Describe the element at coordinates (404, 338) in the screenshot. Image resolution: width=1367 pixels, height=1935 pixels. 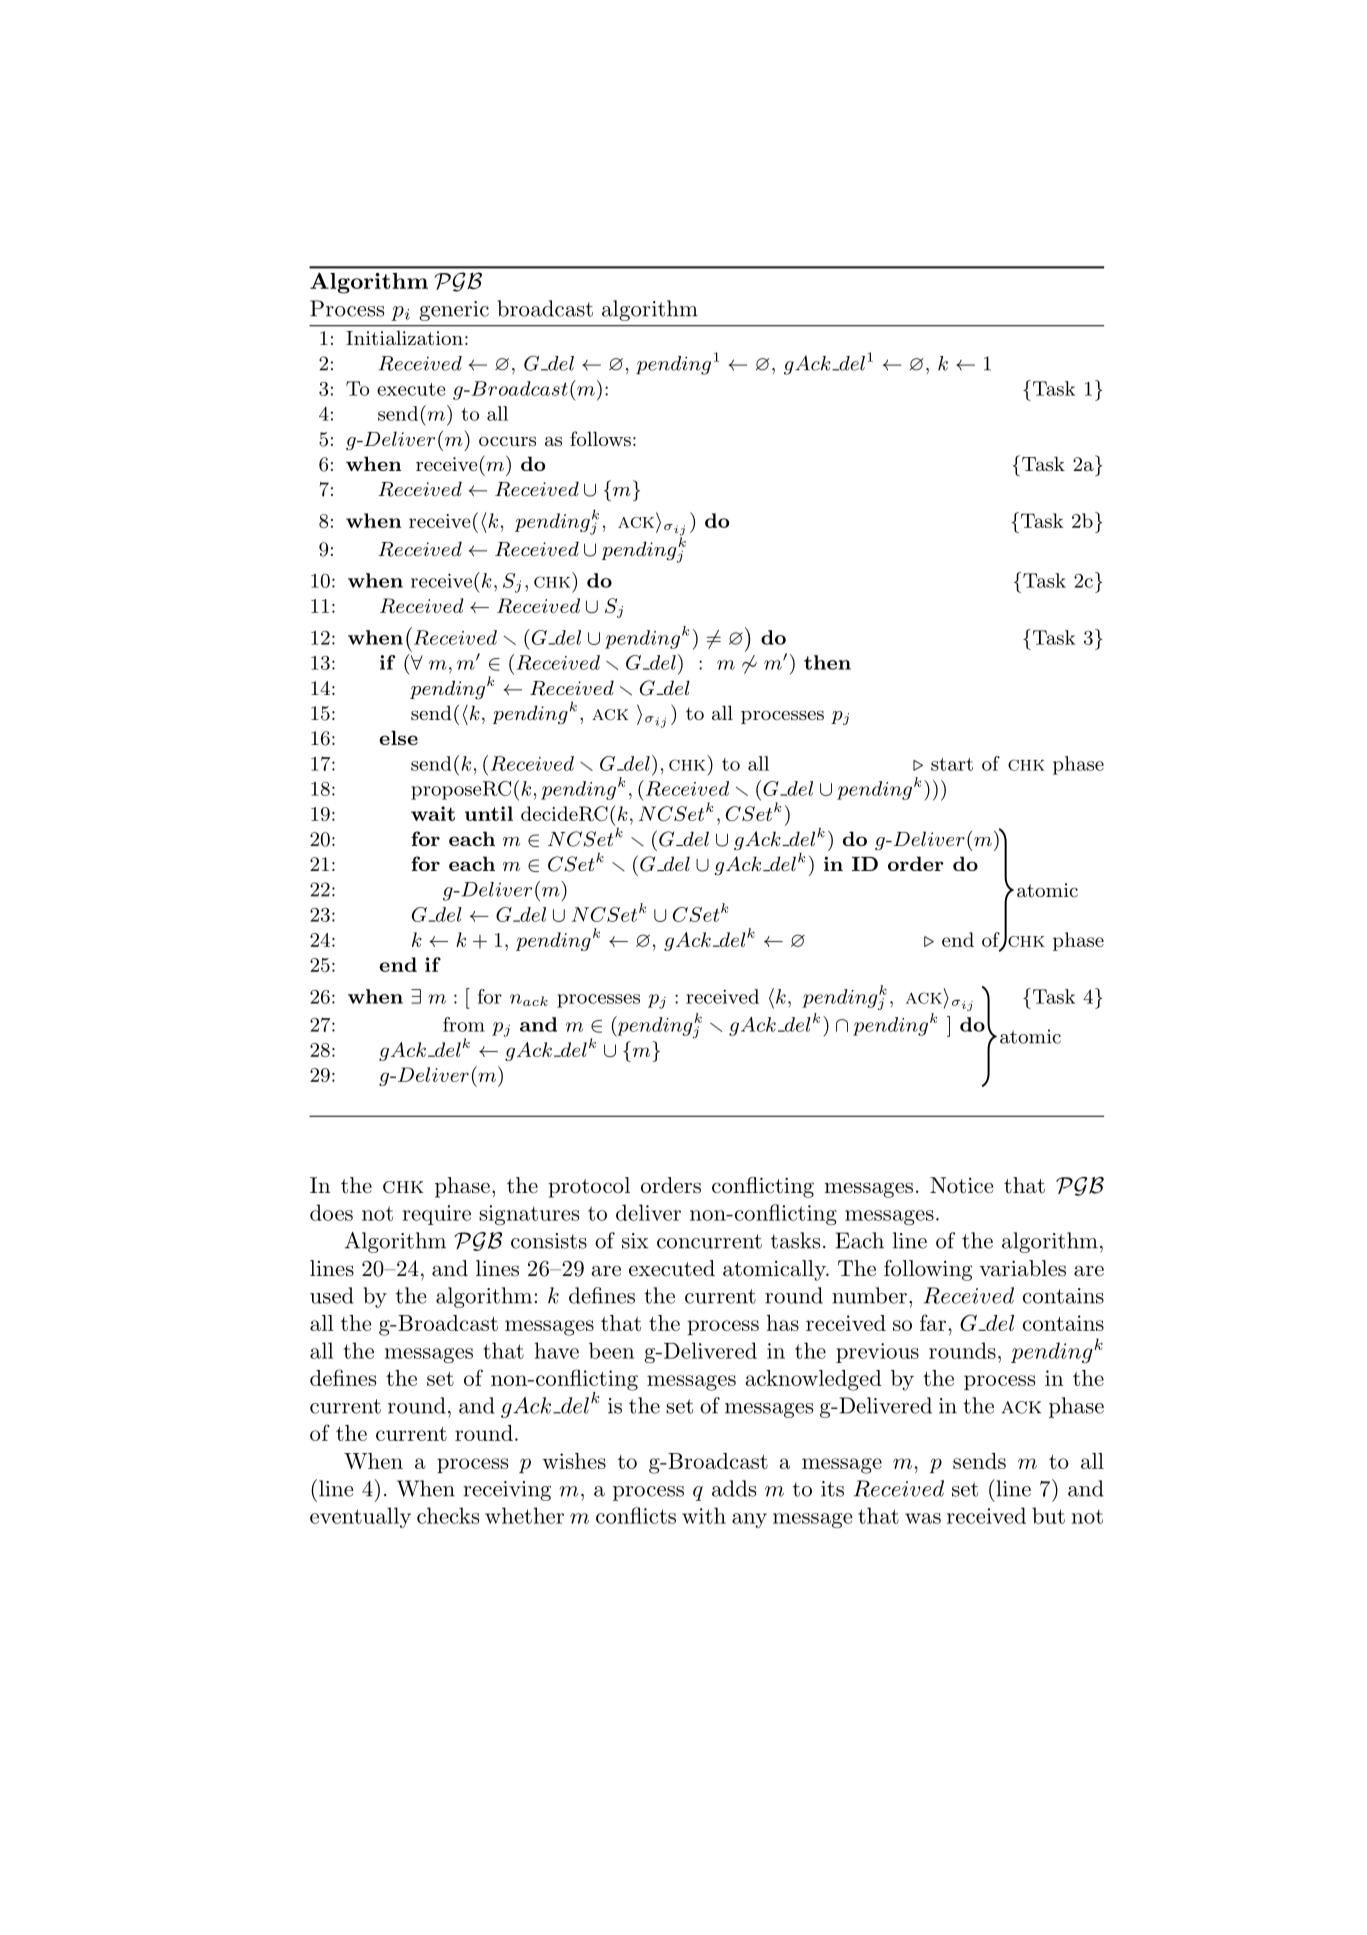
I see `Initialization` at that location.
